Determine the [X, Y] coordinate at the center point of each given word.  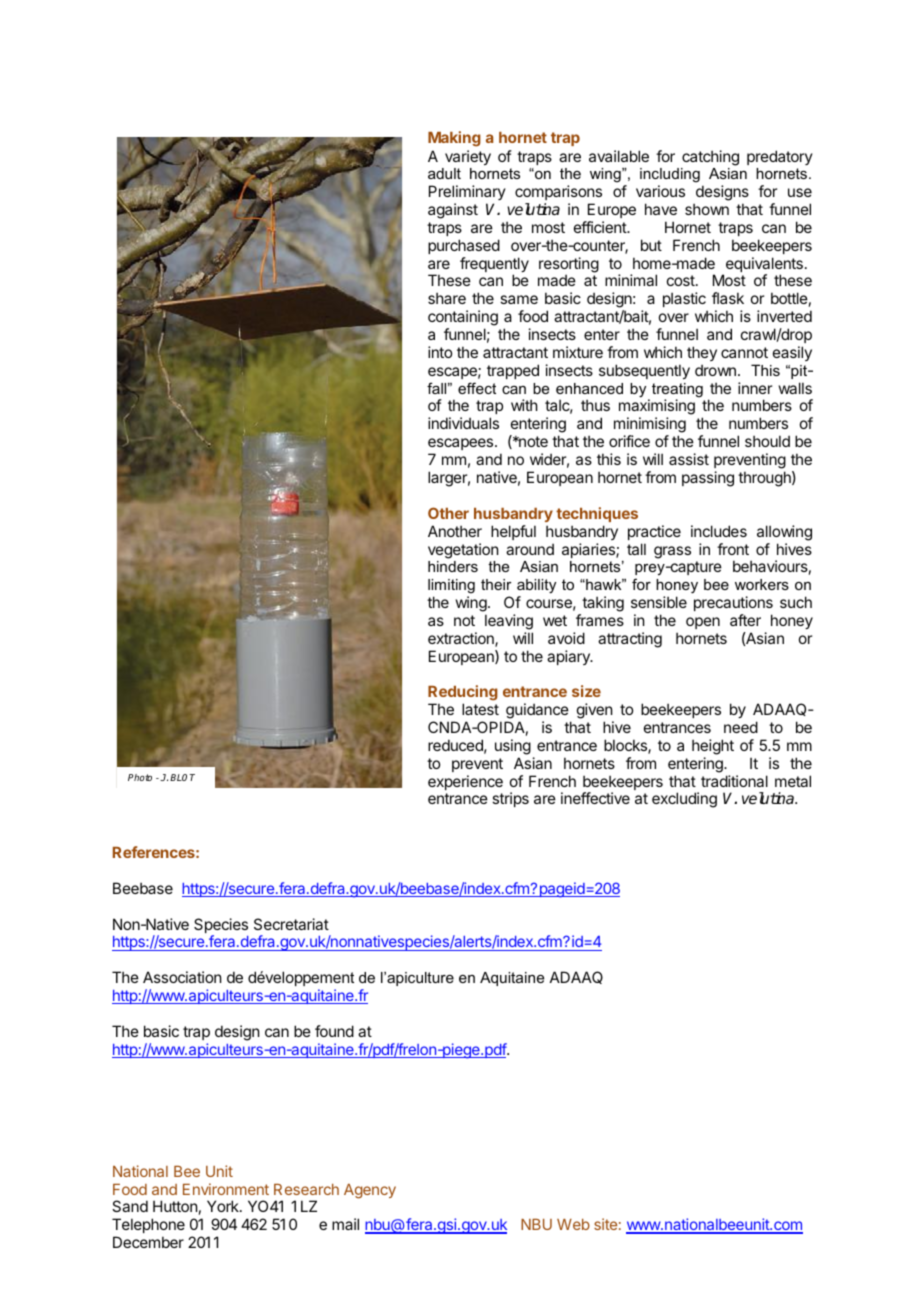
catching [710, 158]
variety [468, 157]
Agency [370, 1191]
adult [444, 173]
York [224, 1206]
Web [573, 1224]
